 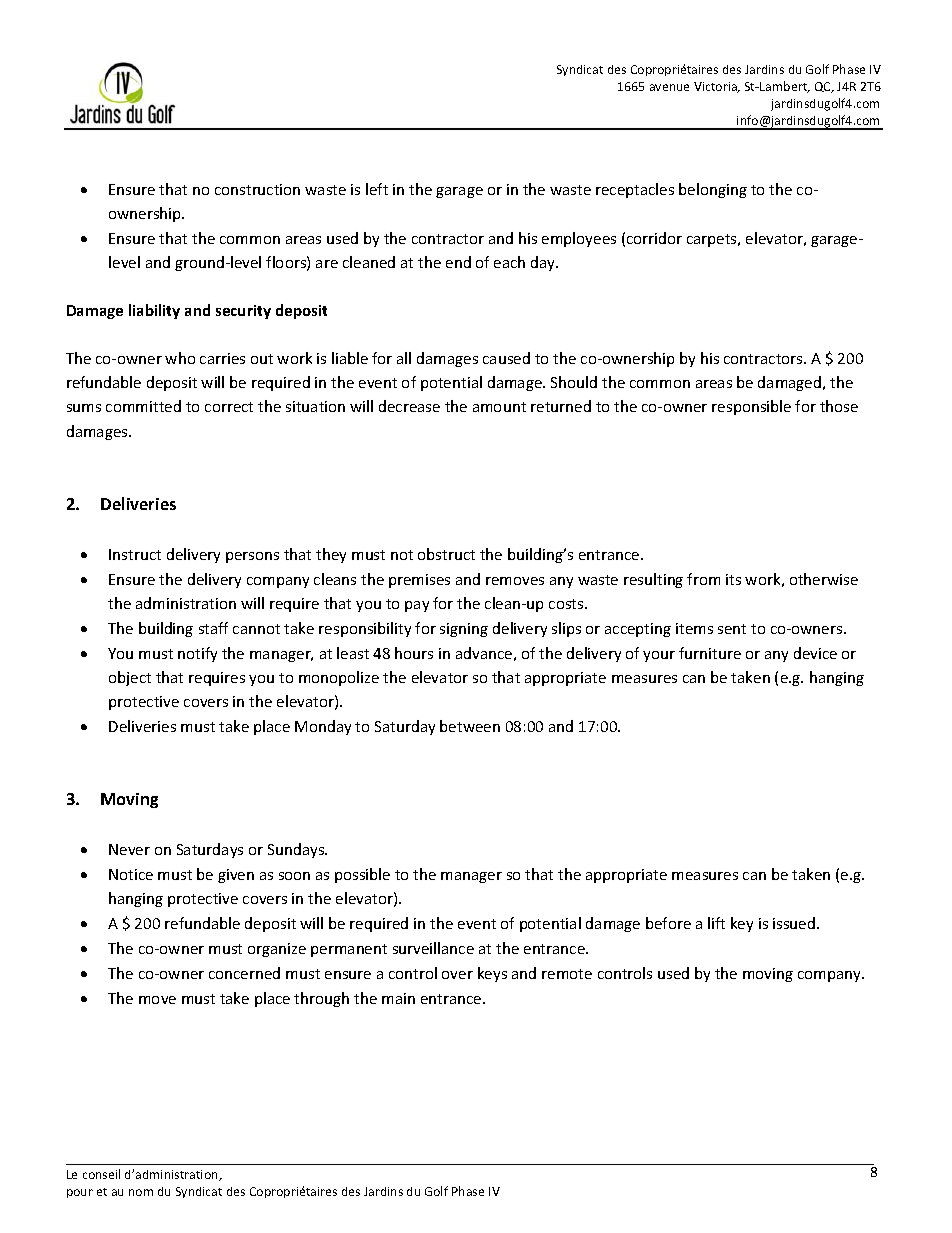 I want to click on Victoria, so click(x=716, y=87).
